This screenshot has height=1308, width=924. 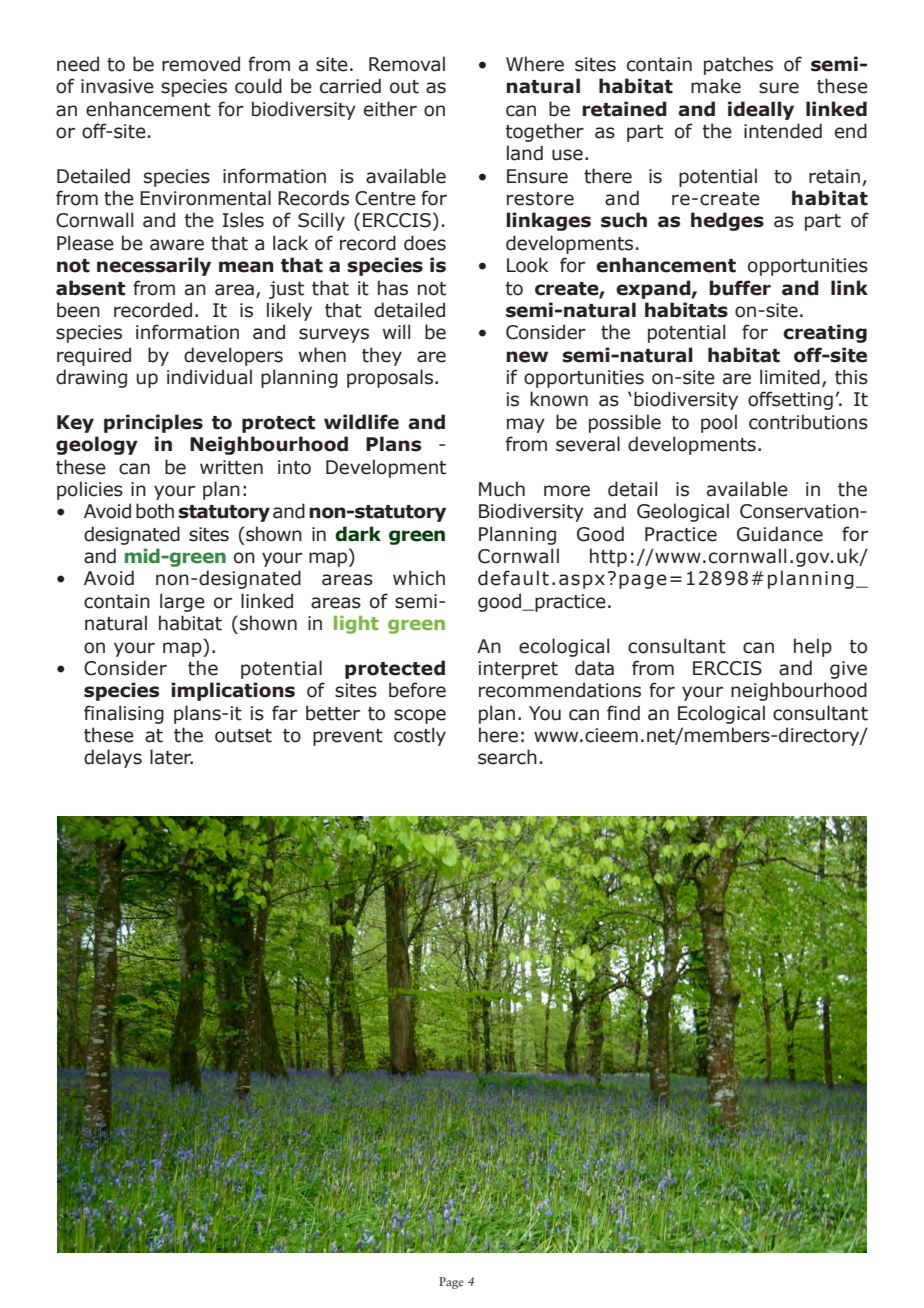 I want to click on Removal, so click(x=407, y=64).
